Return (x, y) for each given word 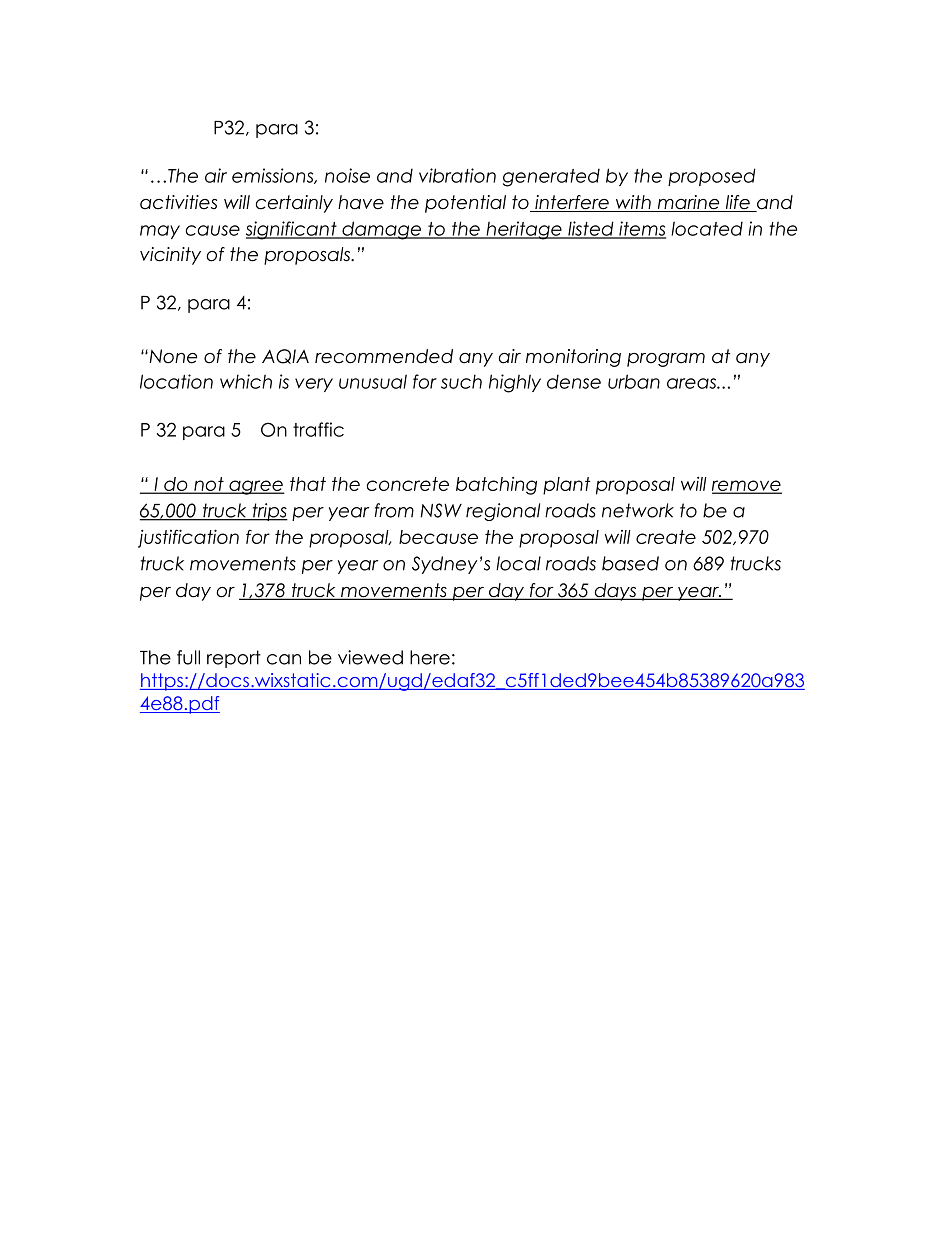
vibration (457, 175)
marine (688, 203)
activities (178, 202)
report (234, 659)
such (461, 381)
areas (692, 383)
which (246, 381)
